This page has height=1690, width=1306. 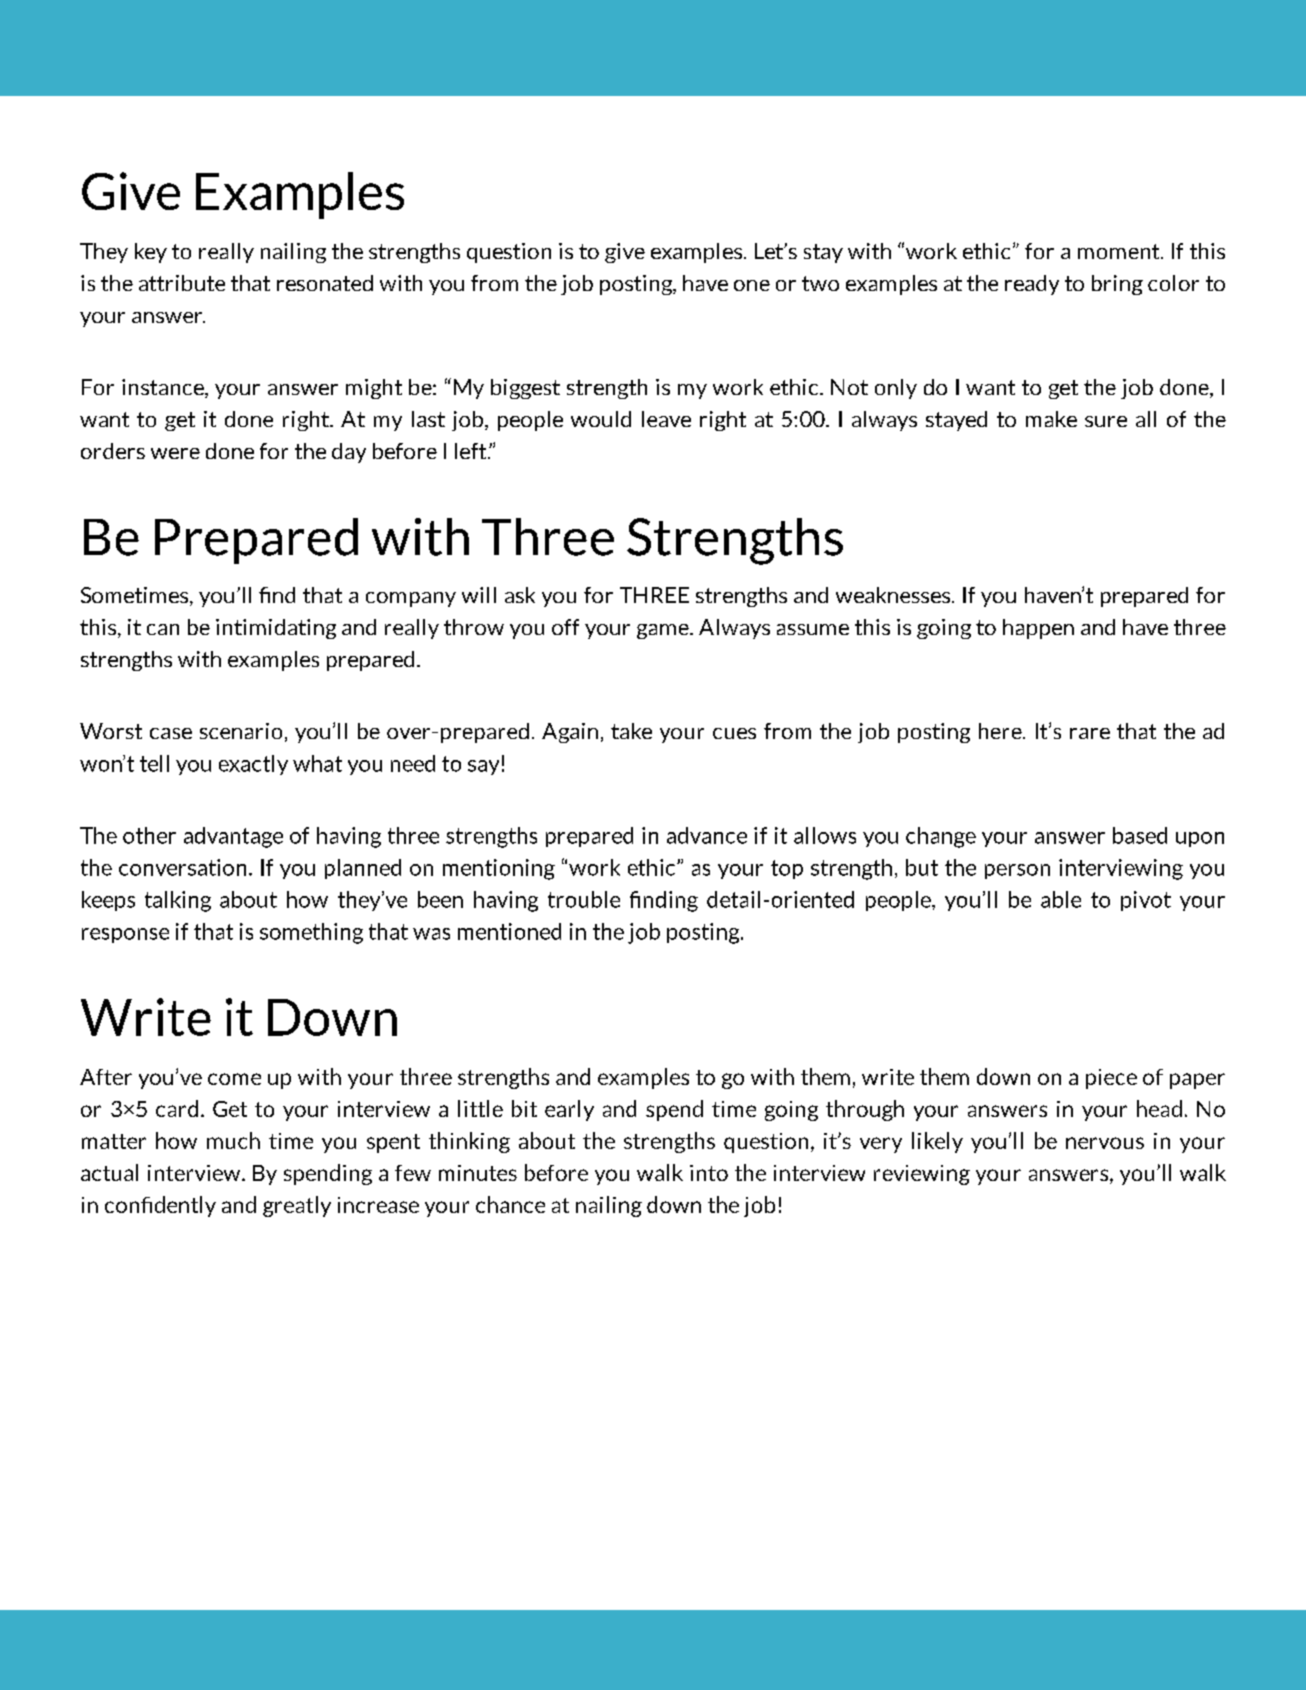 I want to click on mentioned, so click(x=509, y=931).
